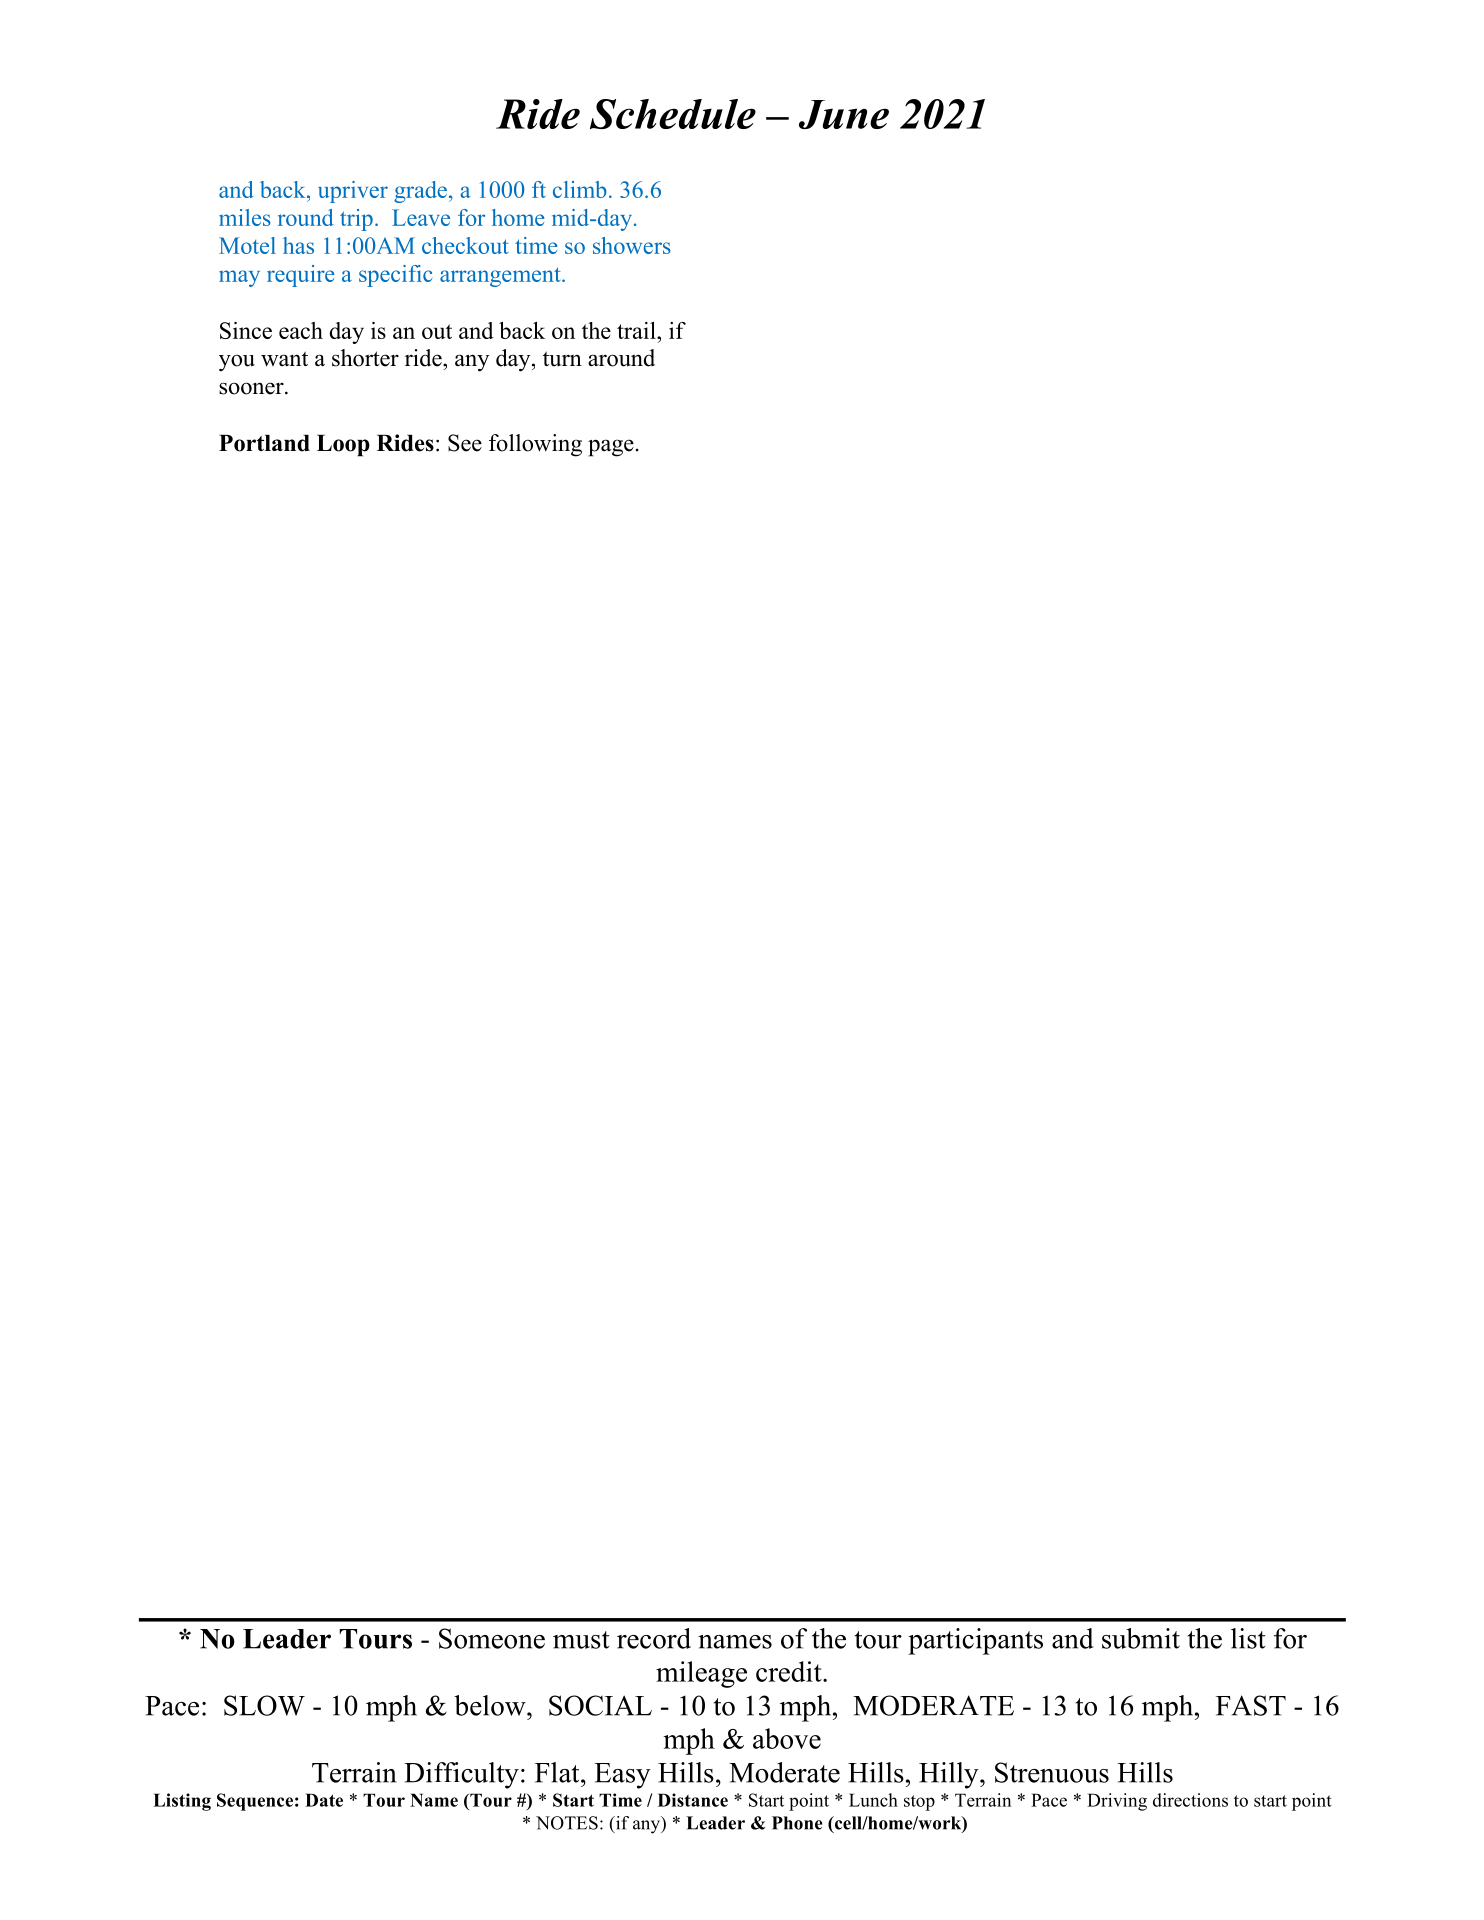 The width and height of the screenshot is (1484, 1920). Describe the element at coordinates (673, 114) in the screenshot. I see `Schedule` at that location.
